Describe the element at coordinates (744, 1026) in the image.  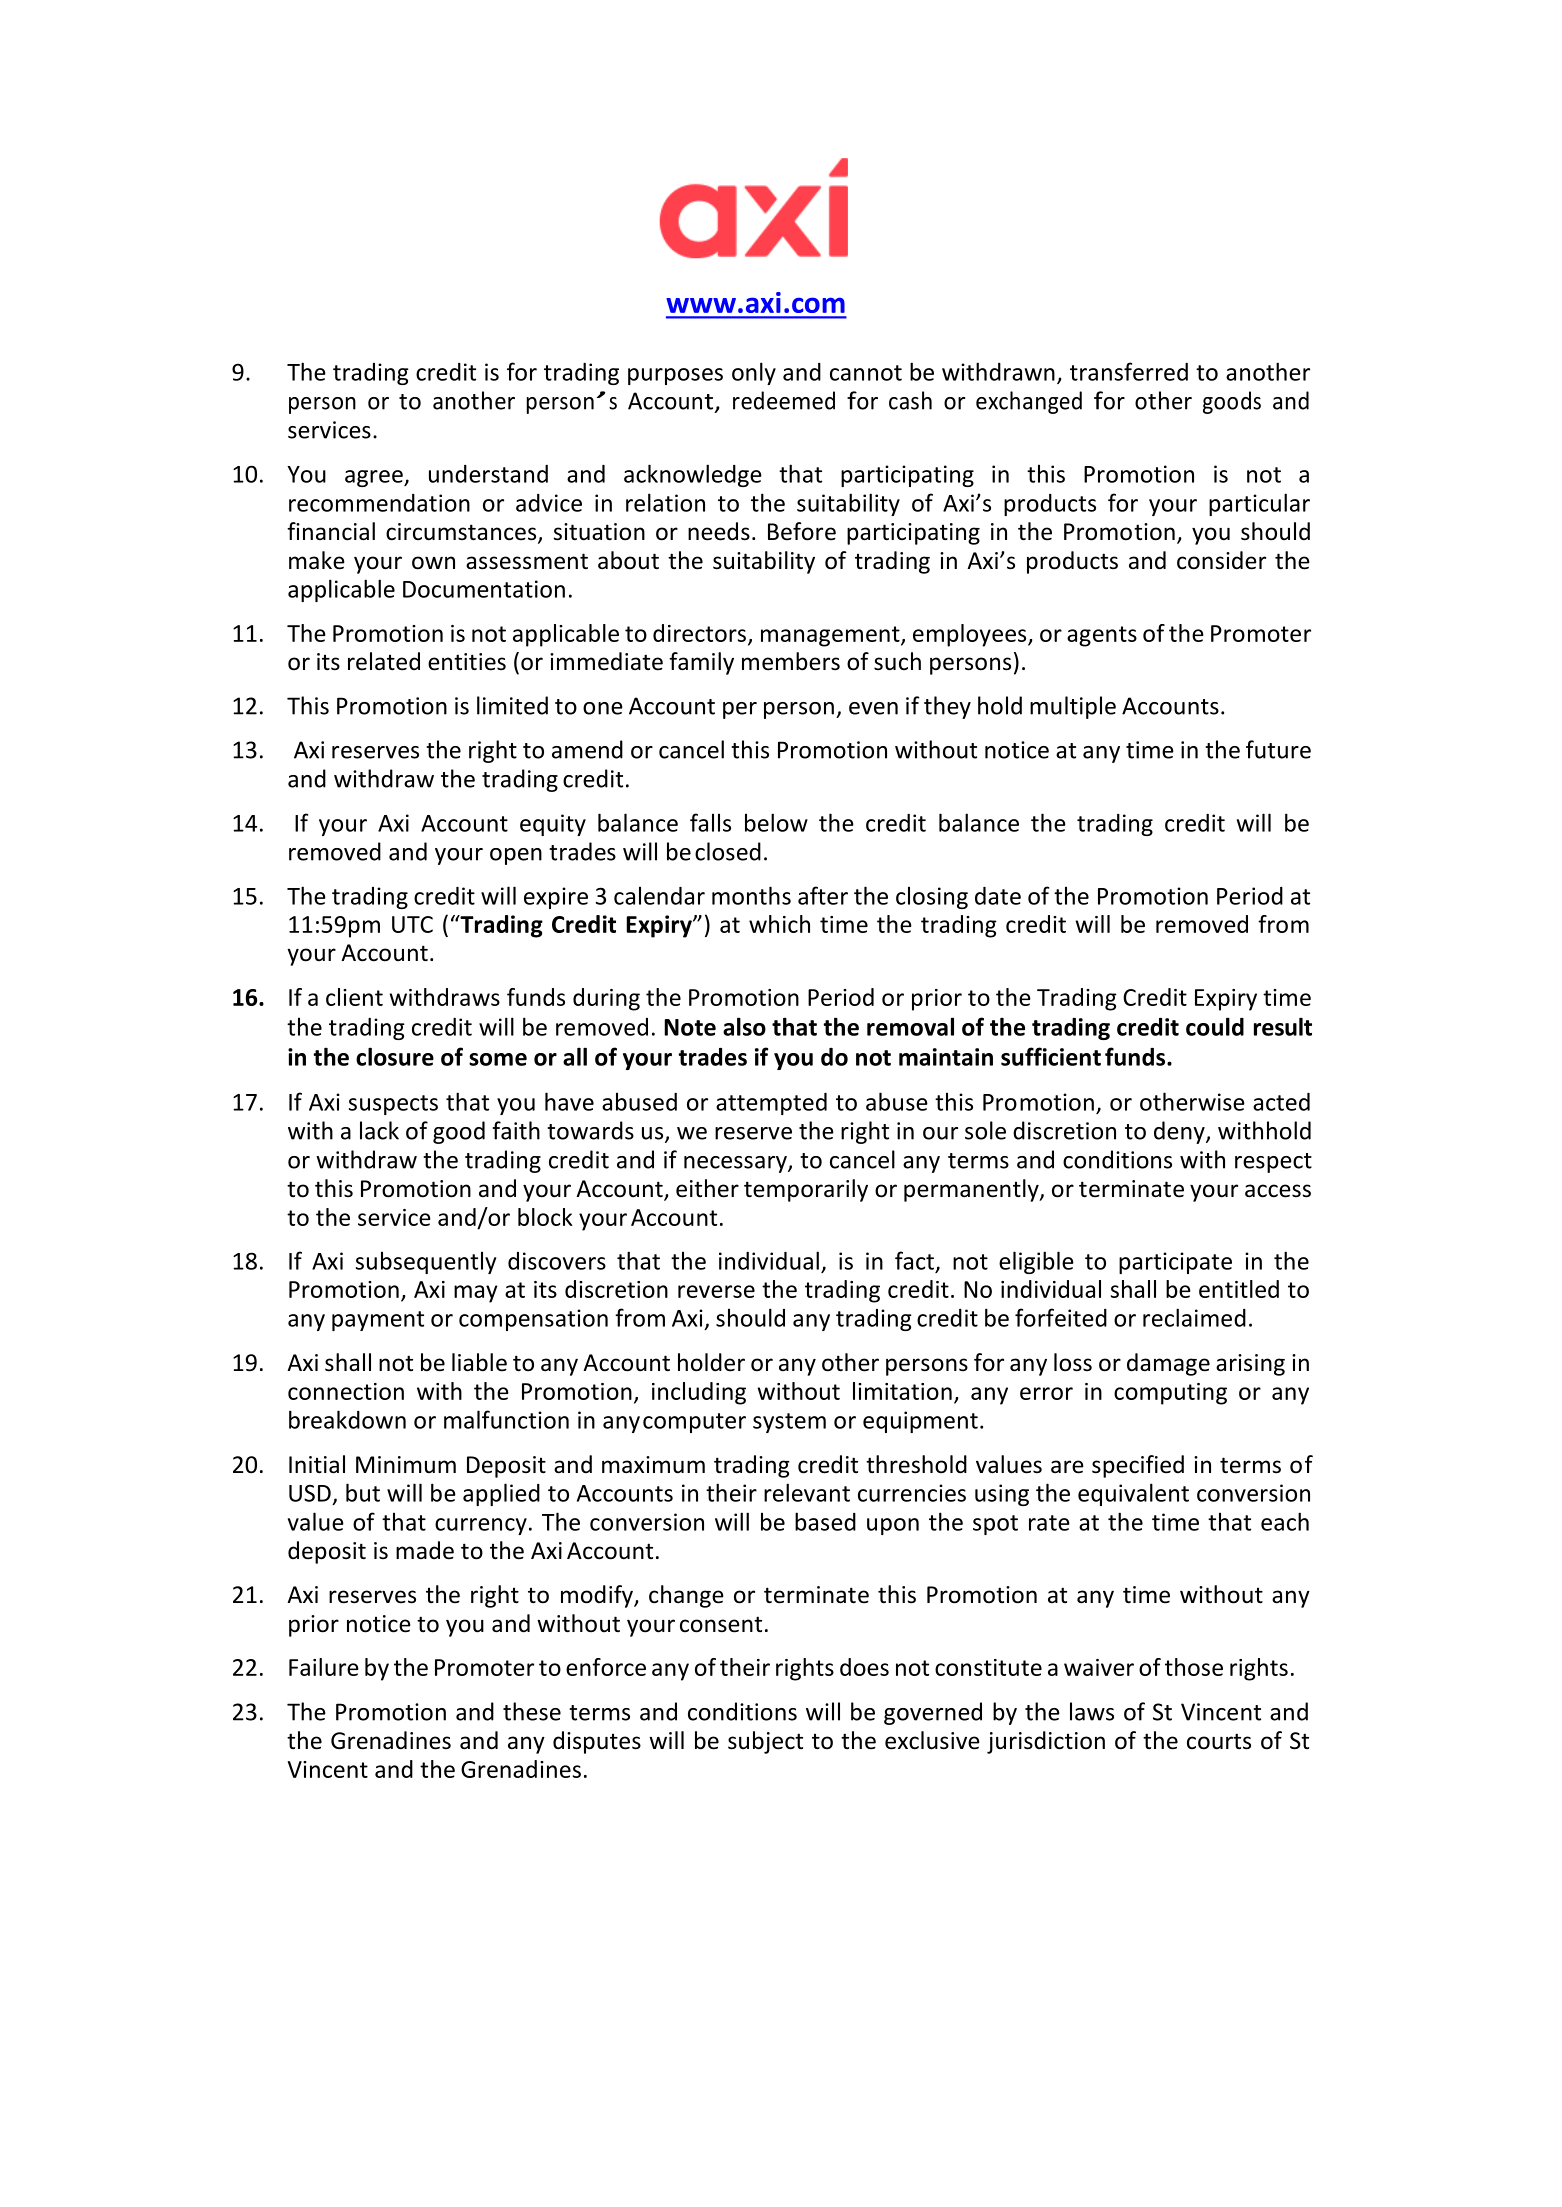
I see `also` at that location.
